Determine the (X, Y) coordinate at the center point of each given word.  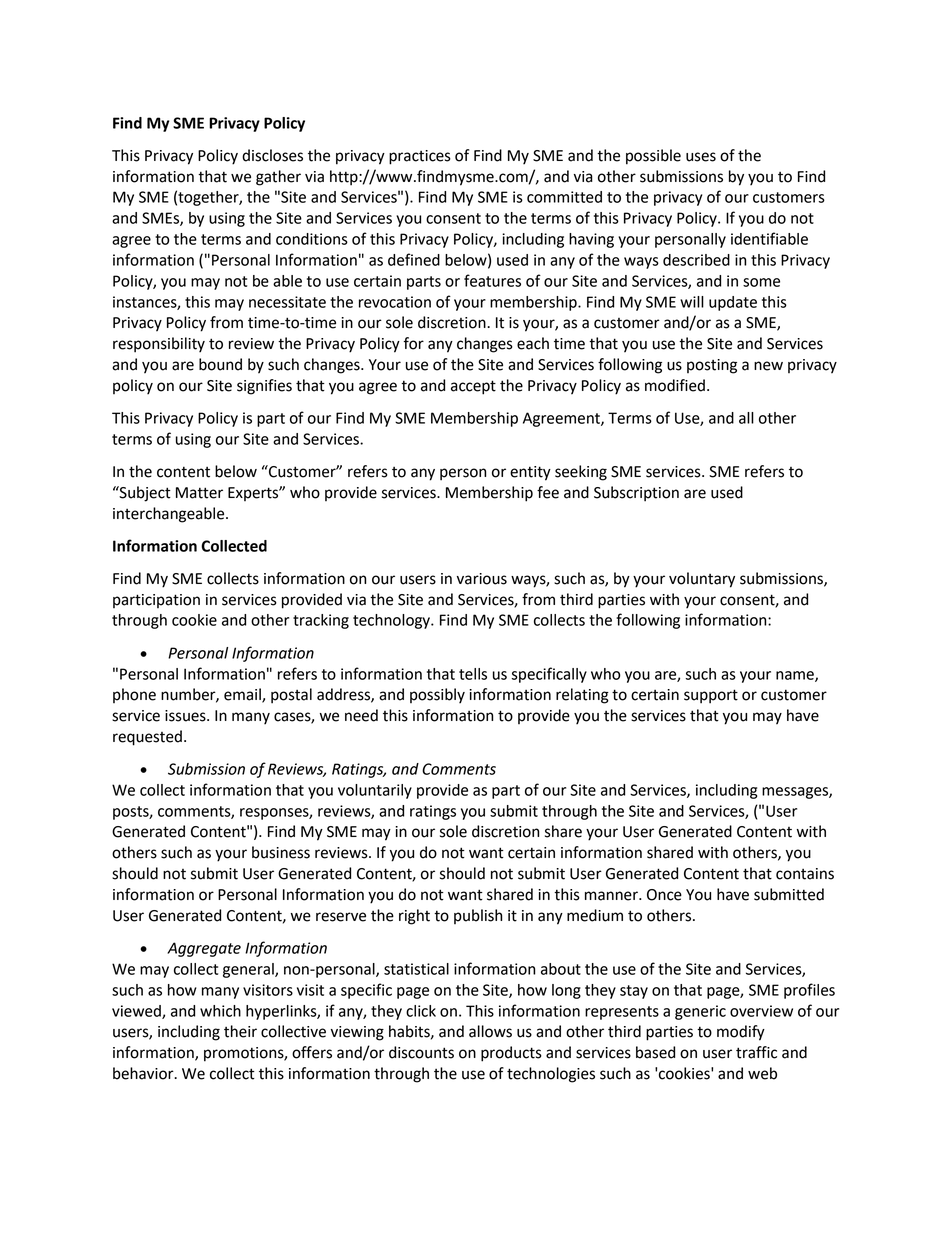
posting (712, 366)
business (281, 852)
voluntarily (375, 791)
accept (473, 387)
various (482, 579)
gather (278, 178)
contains (805, 874)
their (240, 1031)
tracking (321, 621)
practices (420, 157)
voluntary (702, 580)
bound (220, 364)
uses (701, 157)
